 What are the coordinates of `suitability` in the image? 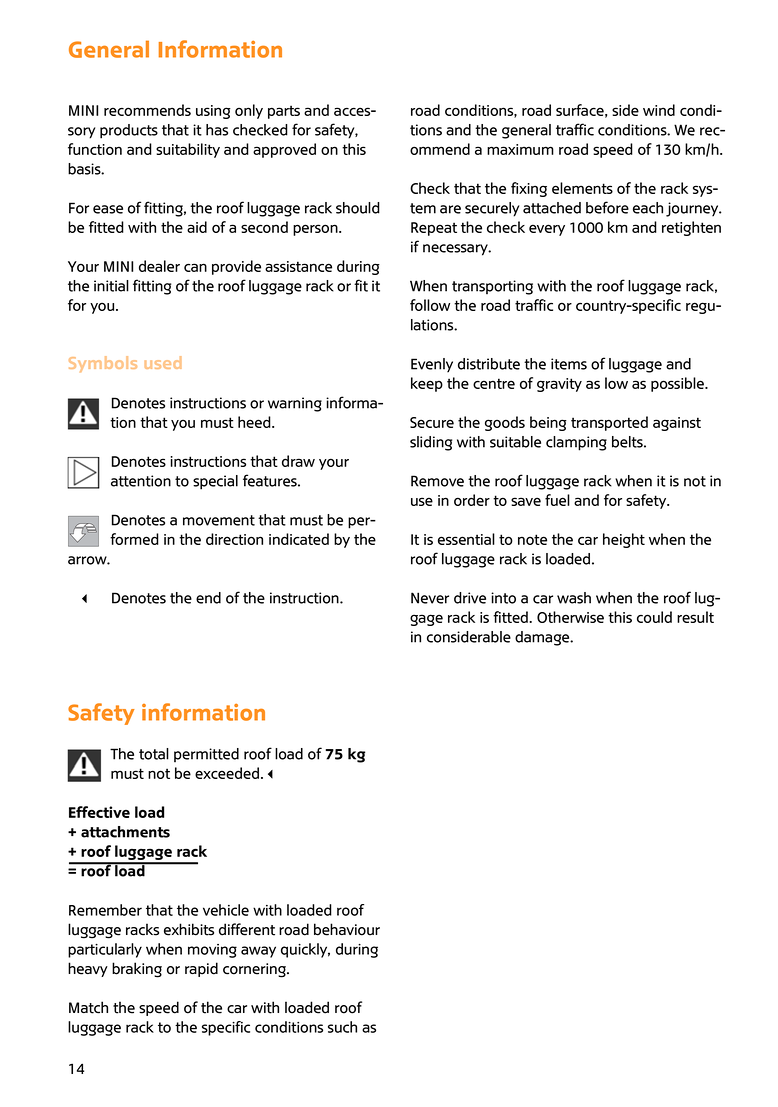 It's located at (188, 150).
